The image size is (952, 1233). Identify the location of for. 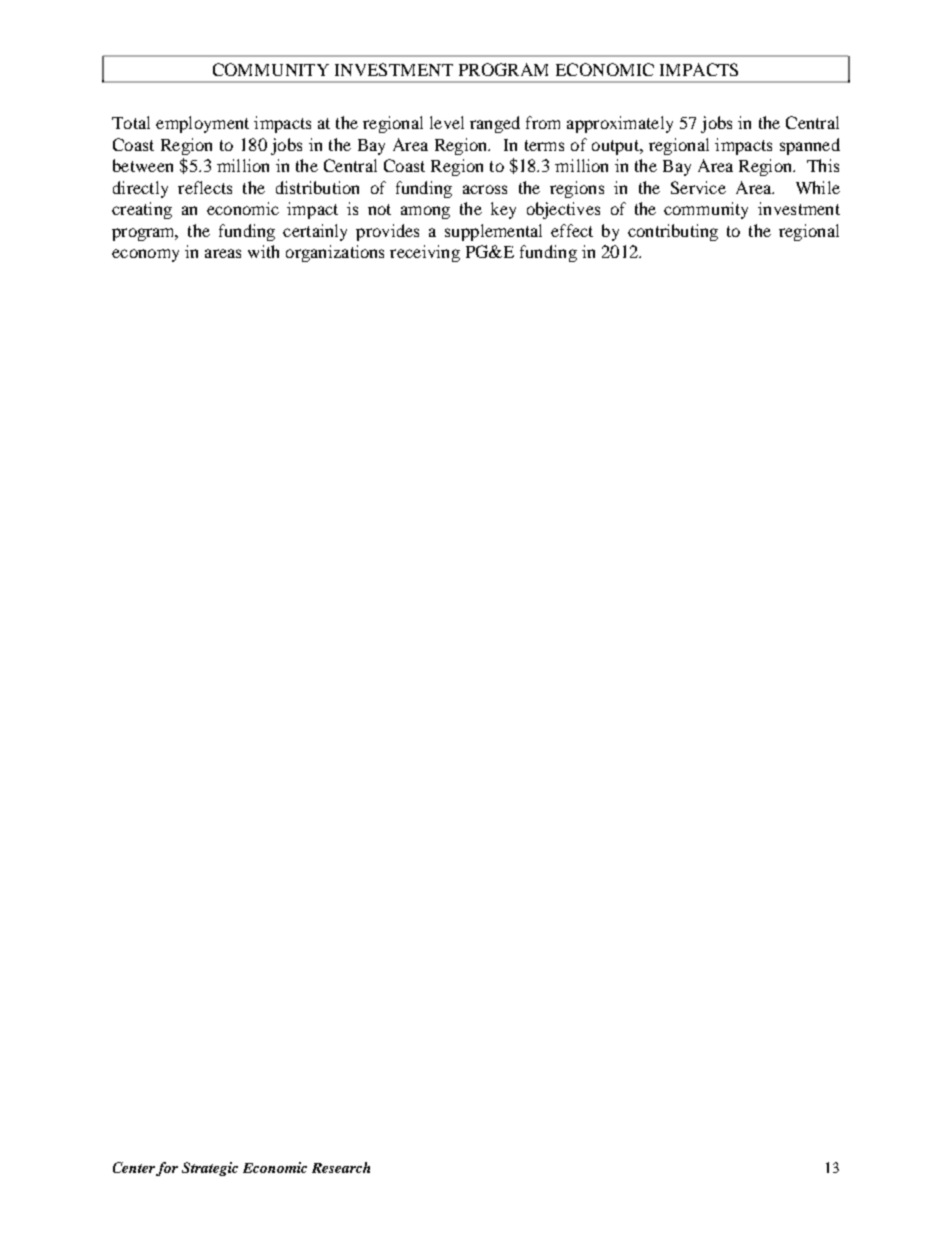
(167, 1169).
